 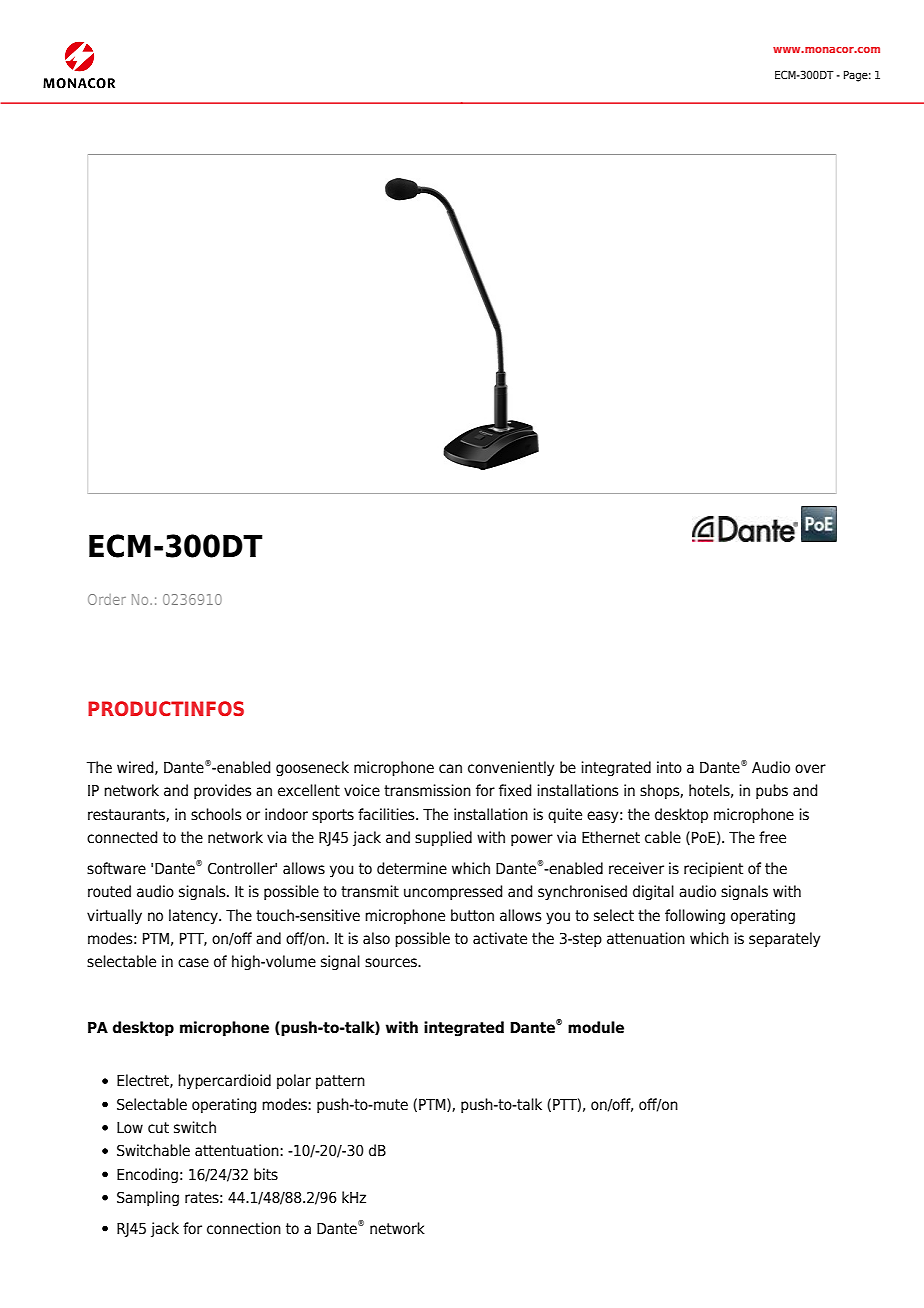 What do you see at coordinates (596, 1027) in the image?
I see `module` at bounding box center [596, 1027].
